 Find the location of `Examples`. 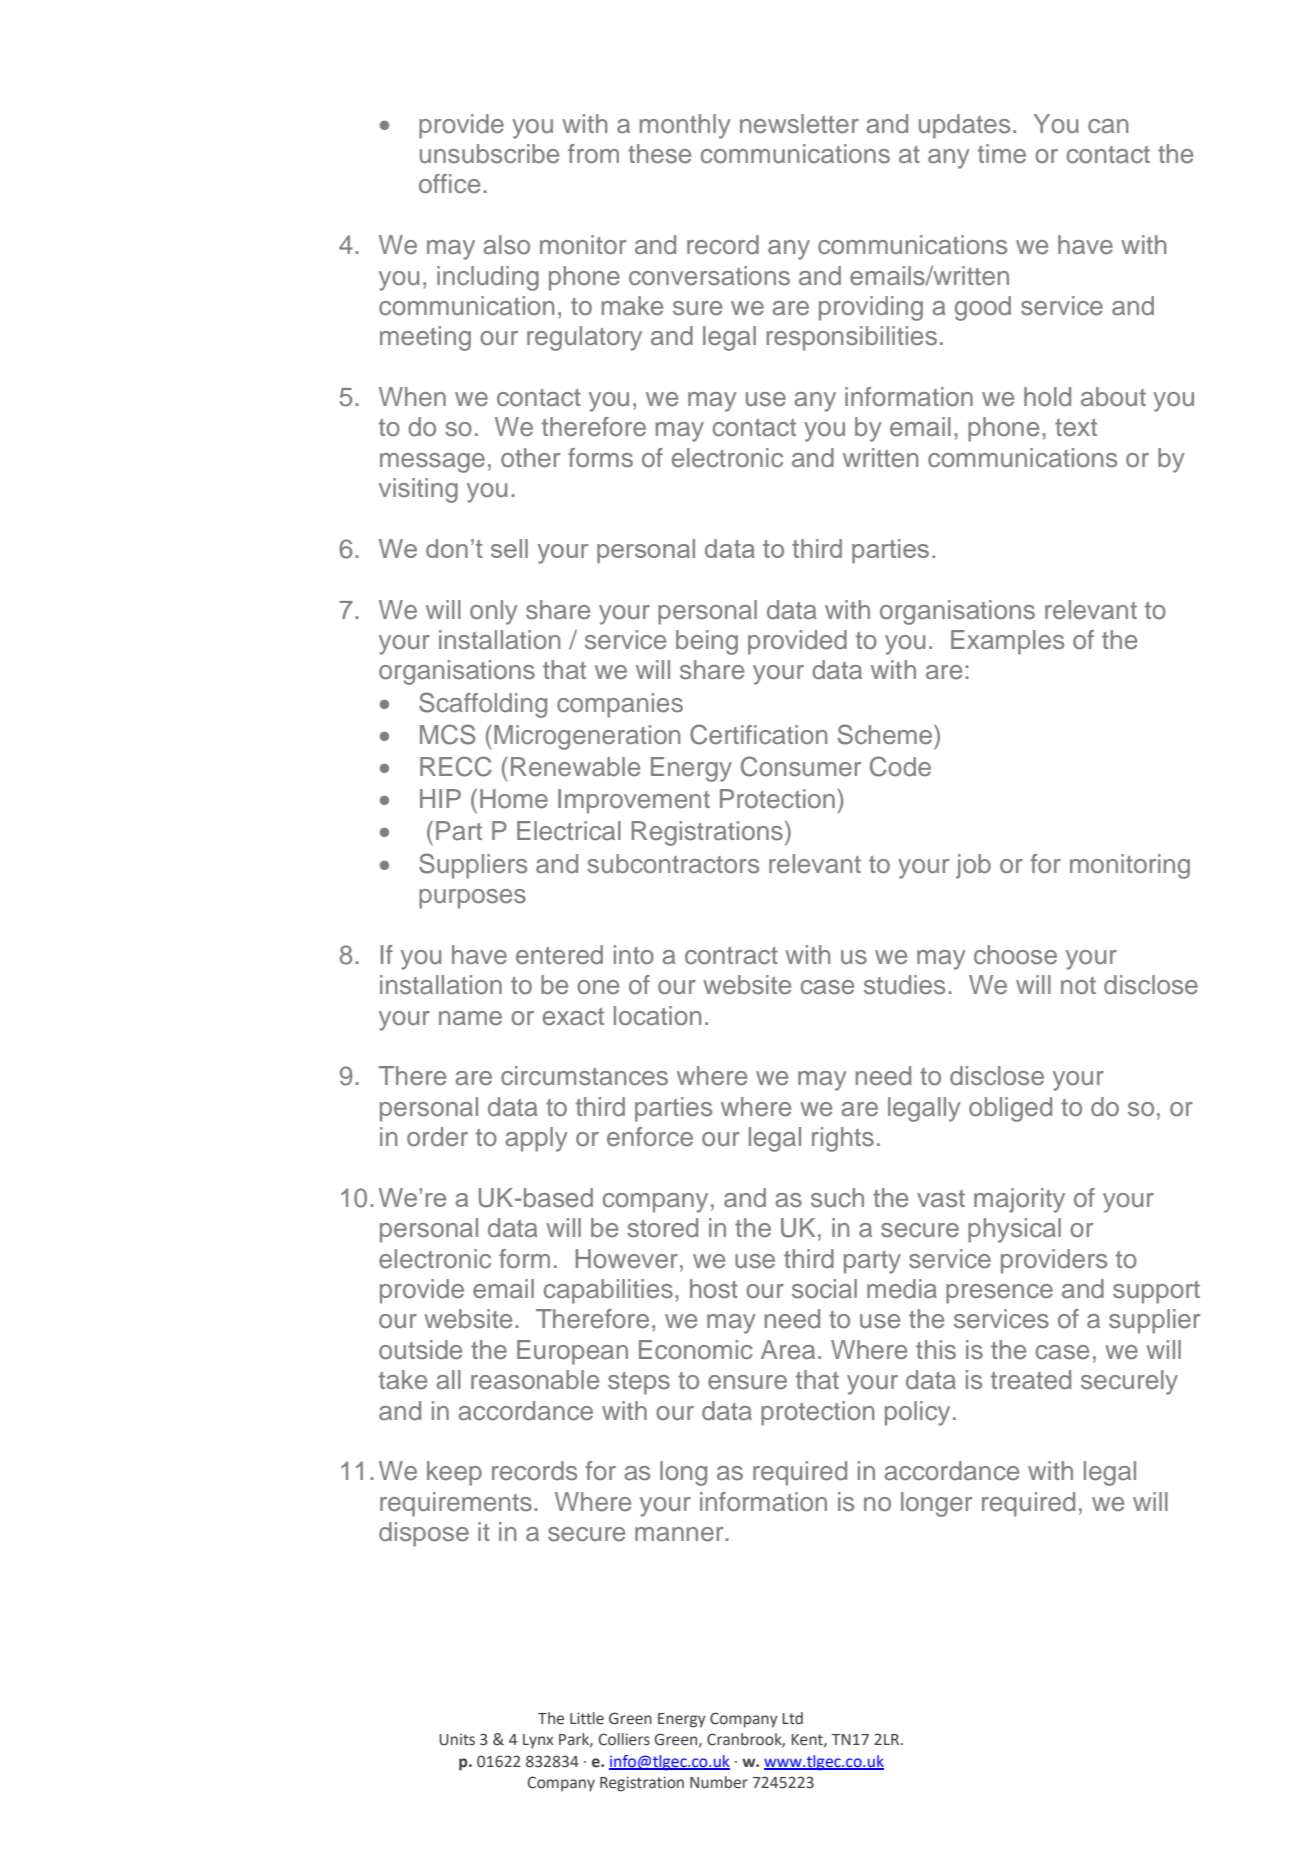

Examples is located at coordinates (1007, 642).
